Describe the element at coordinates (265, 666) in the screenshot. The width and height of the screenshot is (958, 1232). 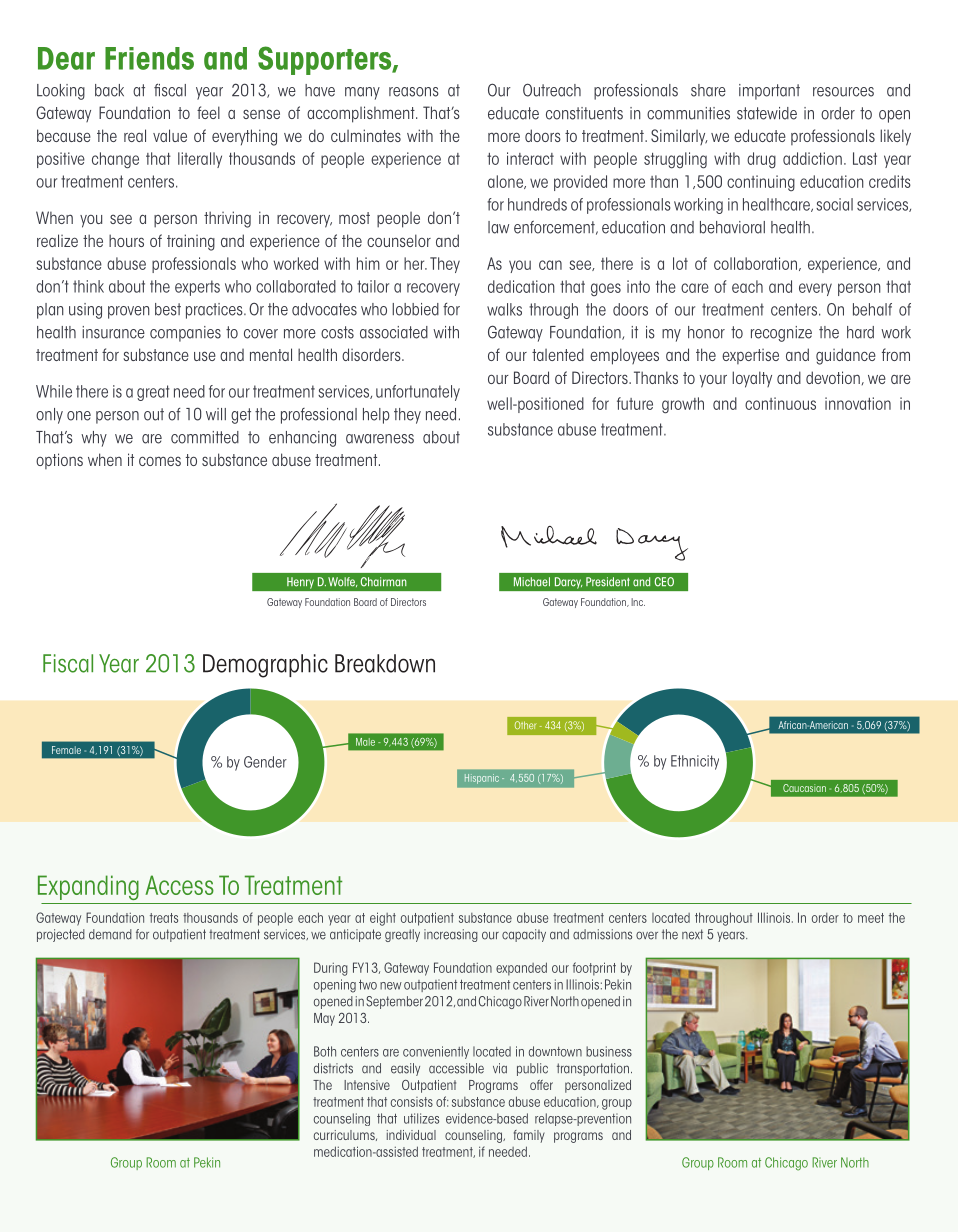
I see `Demographic` at that location.
